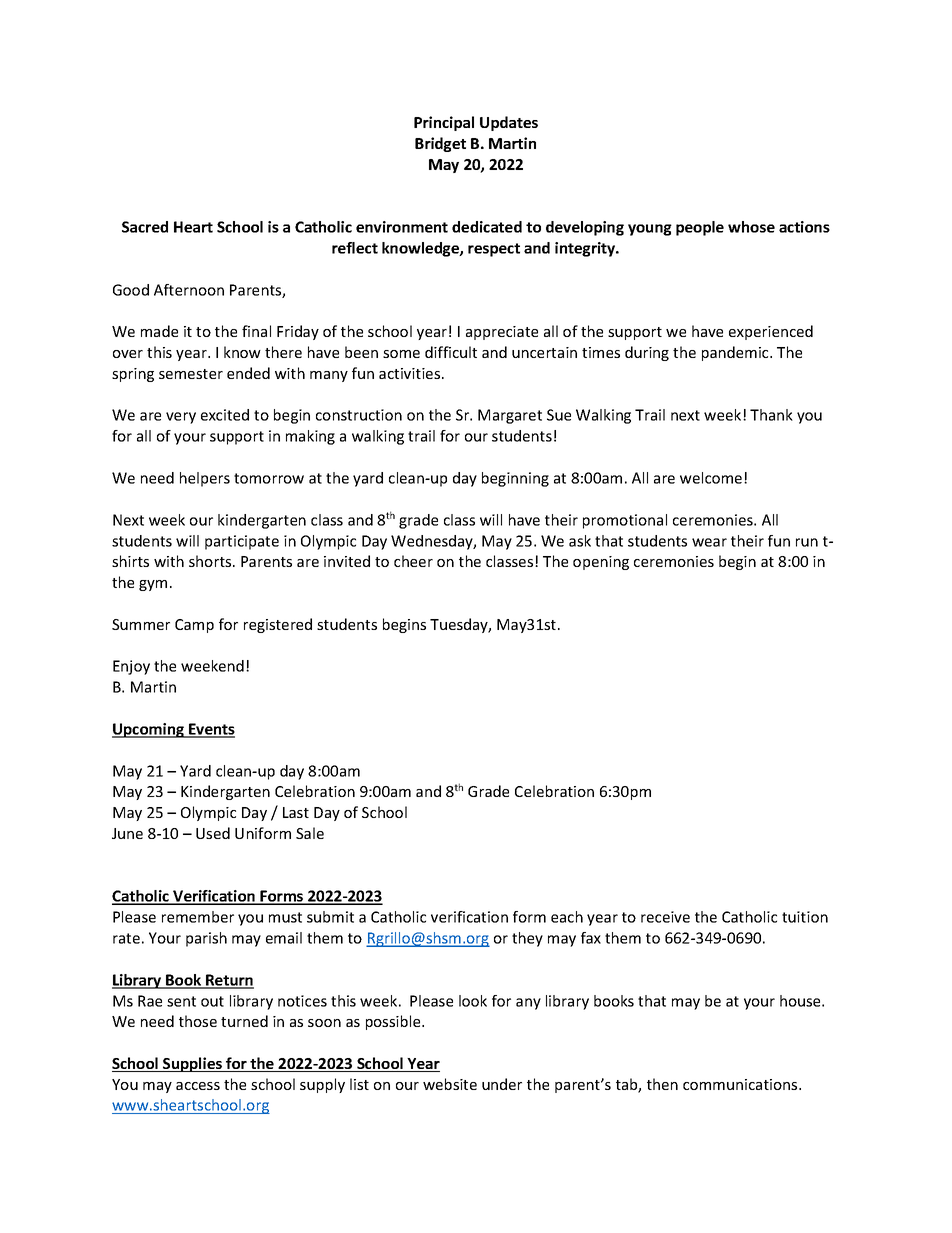 The image size is (952, 1233). I want to click on Last, so click(296, 812).
